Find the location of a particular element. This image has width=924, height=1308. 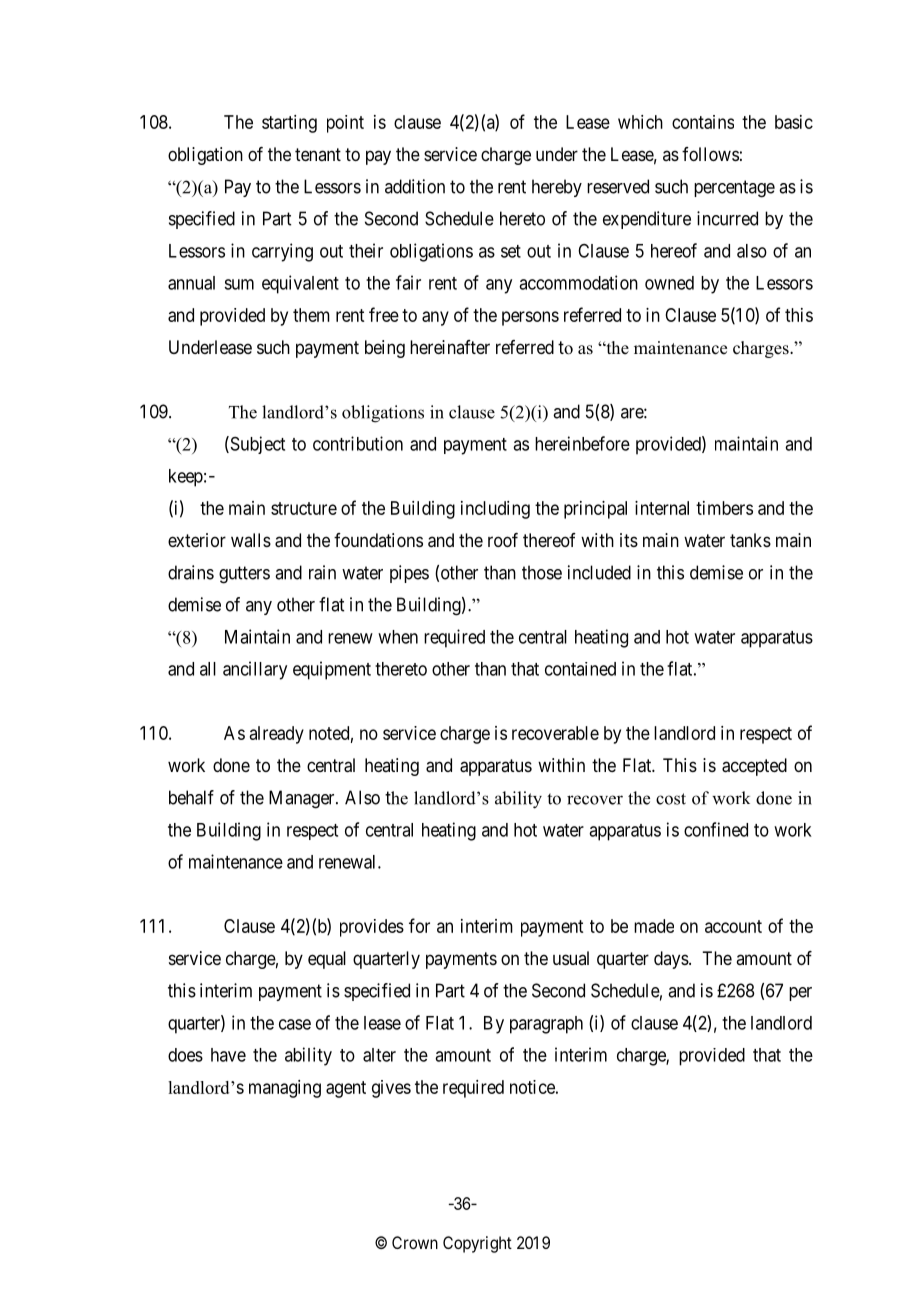

hereinafter is located at coordinates (450, 347).
